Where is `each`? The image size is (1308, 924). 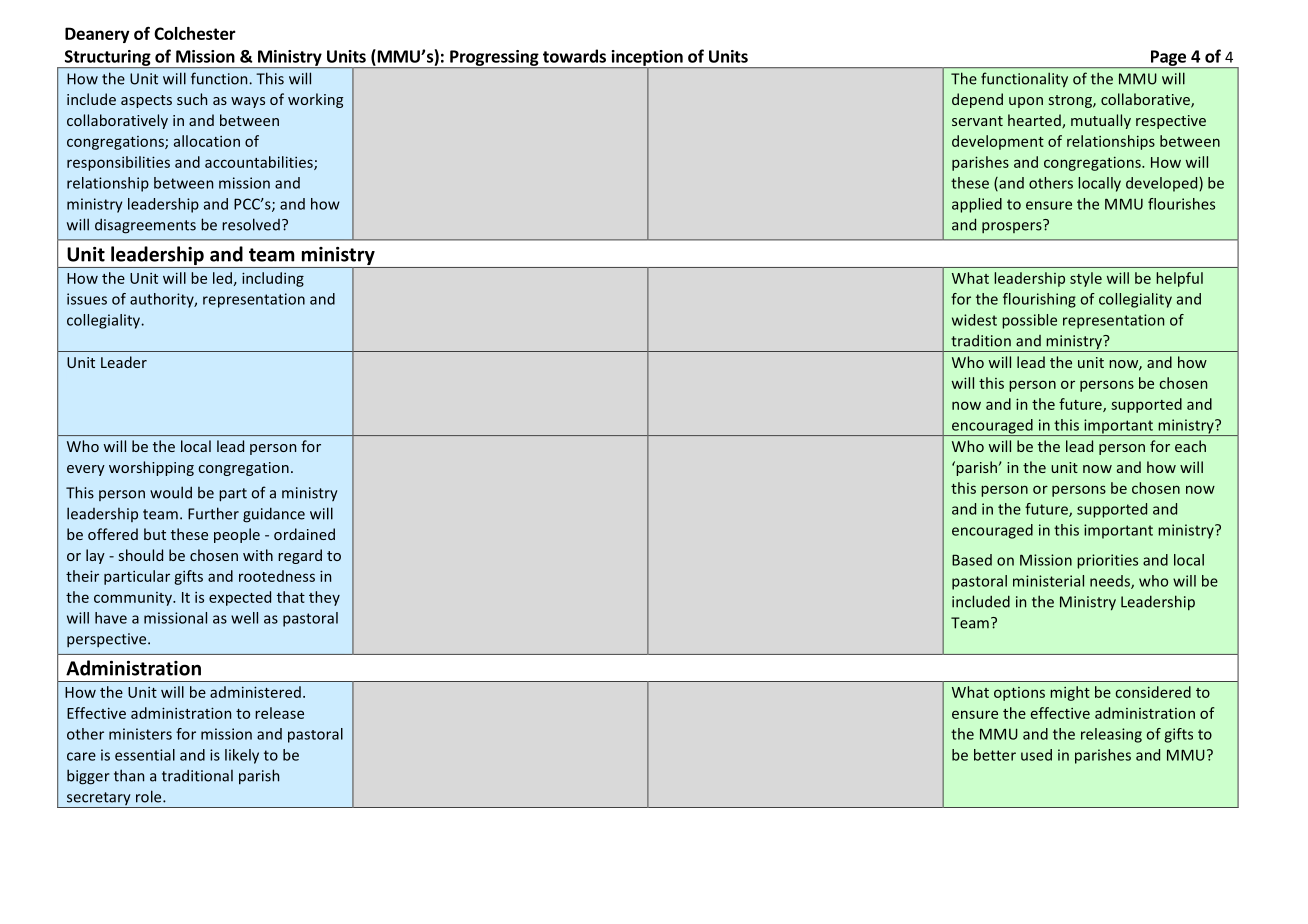
each is located at coordinates (1190, 446).
